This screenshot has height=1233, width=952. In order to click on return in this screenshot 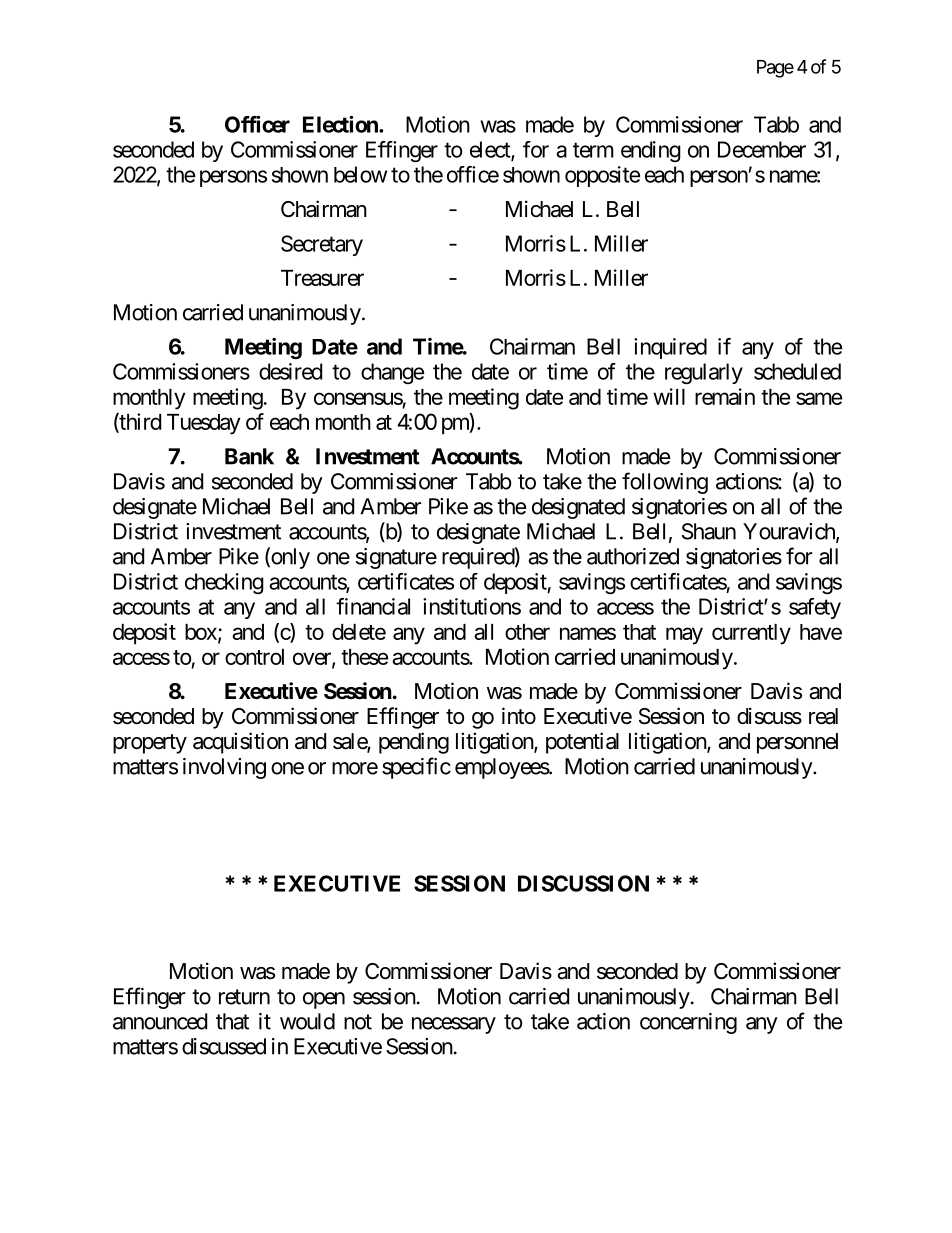, I will do `click(244, 997)`.
